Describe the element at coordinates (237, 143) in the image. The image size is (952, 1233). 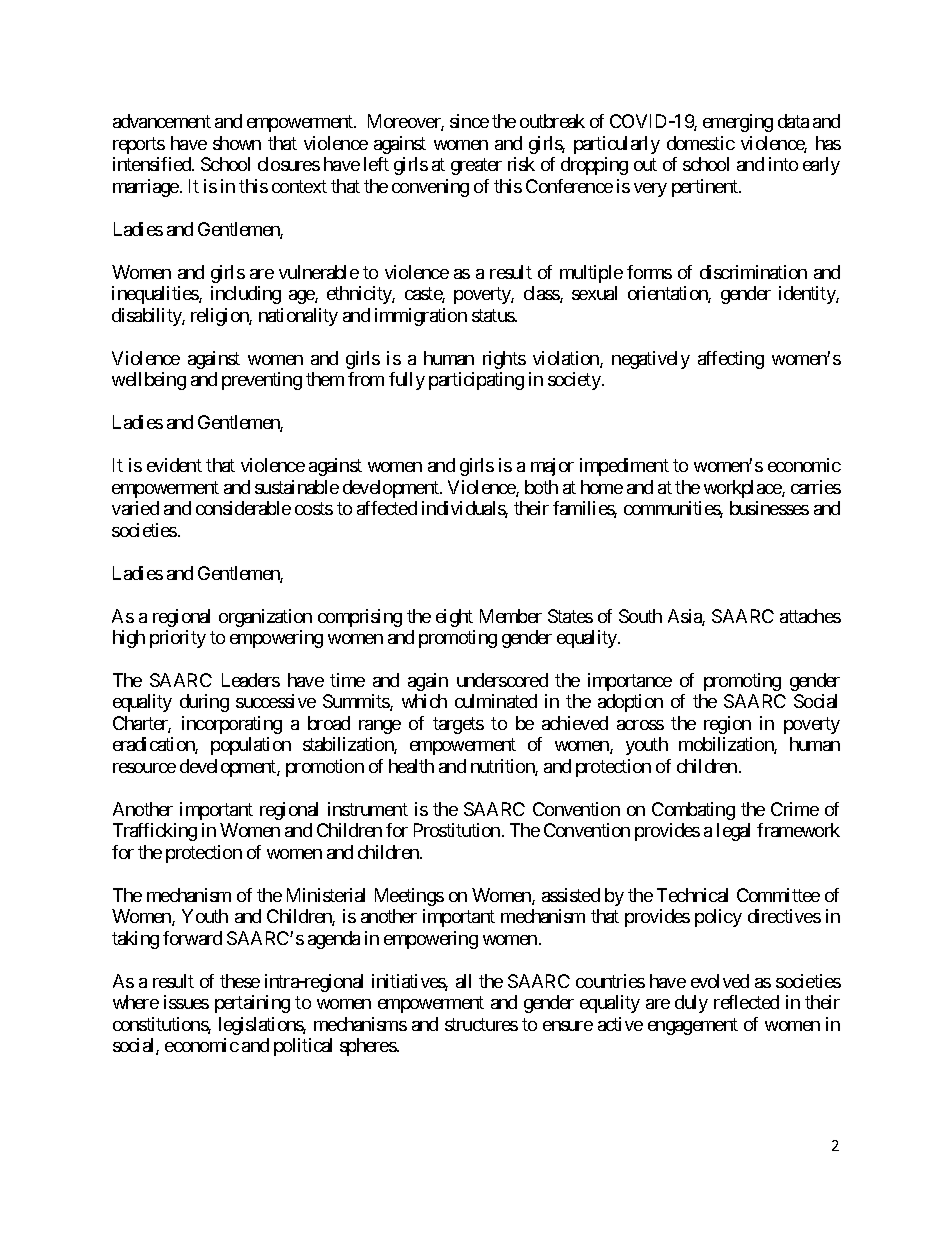
I see `shown` at that location.
